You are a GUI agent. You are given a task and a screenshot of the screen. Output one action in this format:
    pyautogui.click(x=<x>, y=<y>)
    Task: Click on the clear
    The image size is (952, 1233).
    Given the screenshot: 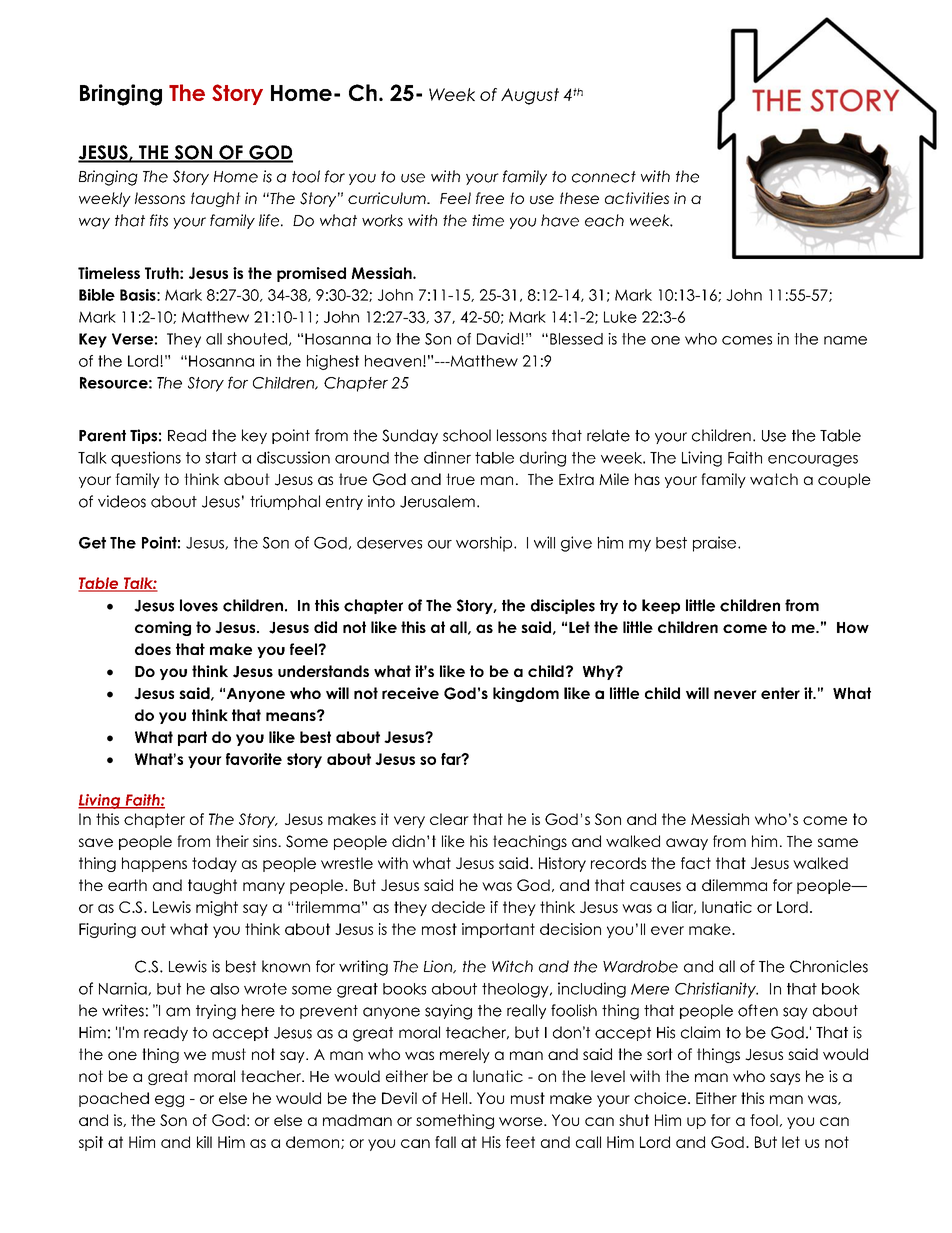 What is the action you would take?
    pyautogui.click(x=449, y=819)
